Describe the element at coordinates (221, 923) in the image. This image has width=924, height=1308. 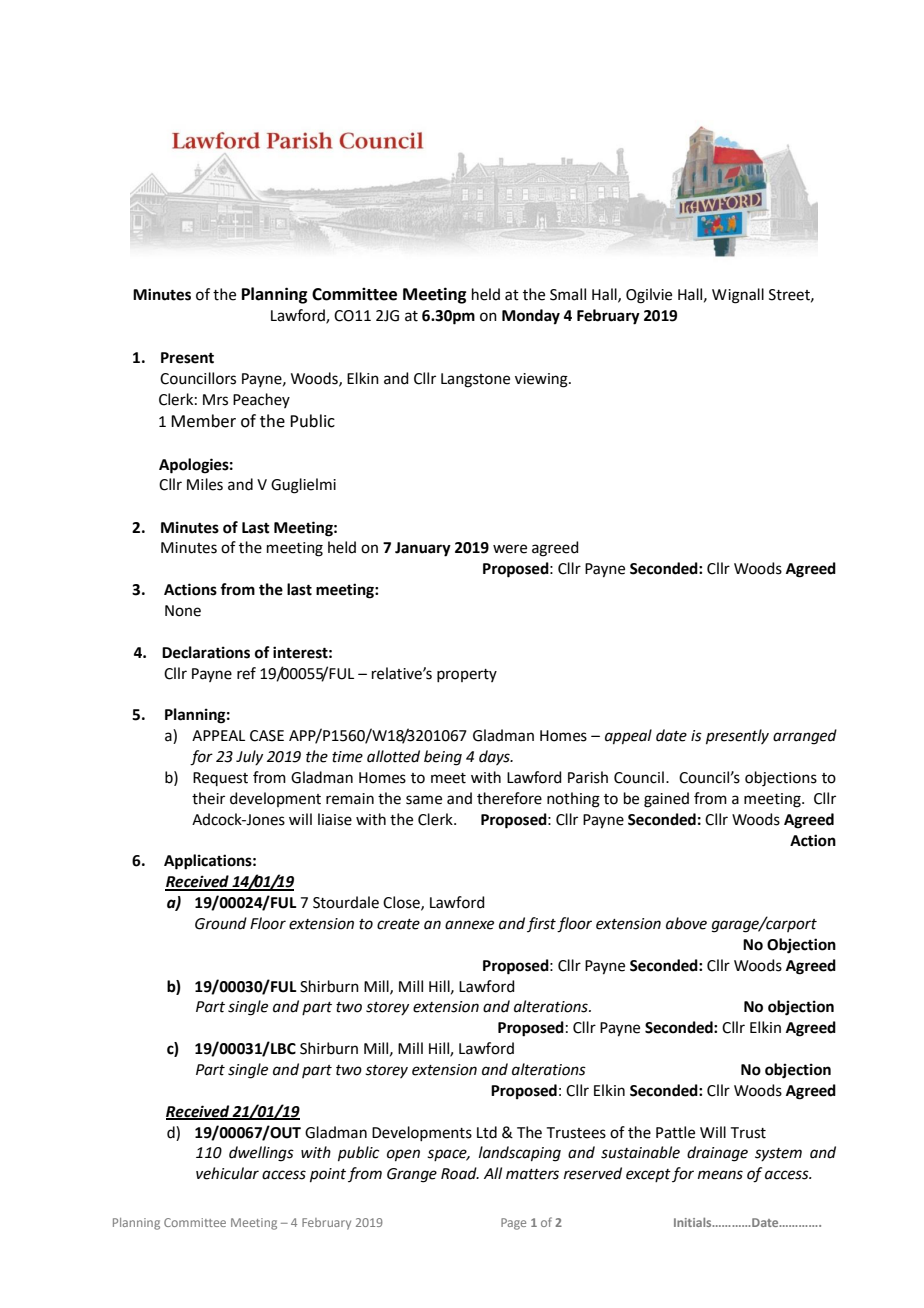
I see `Ground` at that location.
